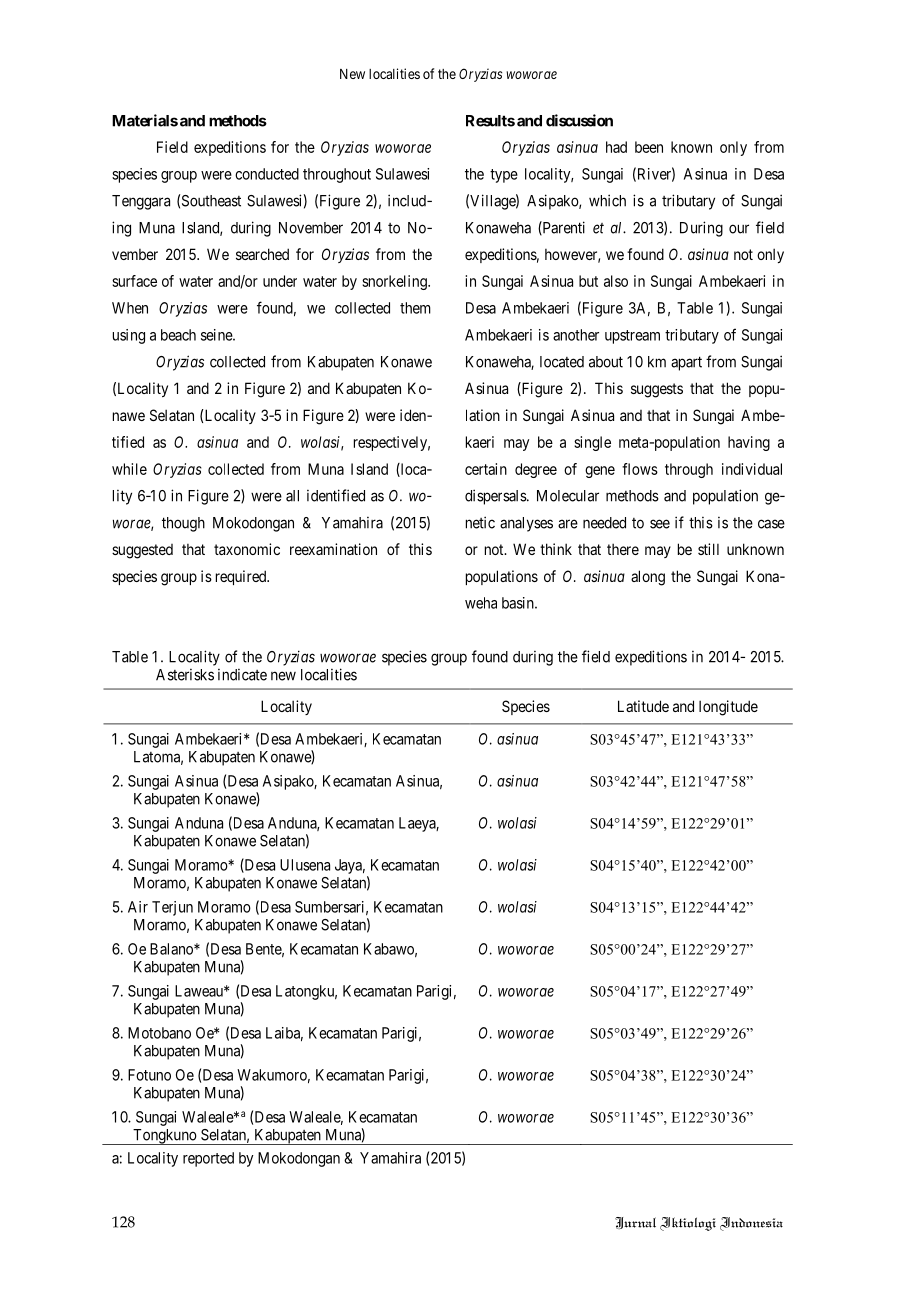 Image resolution: width=924 pixels, height=1309 pixels. What do you see at coordinates (208, 1159) in the image?
I see `reported` at bounding box center [208, 1159].
